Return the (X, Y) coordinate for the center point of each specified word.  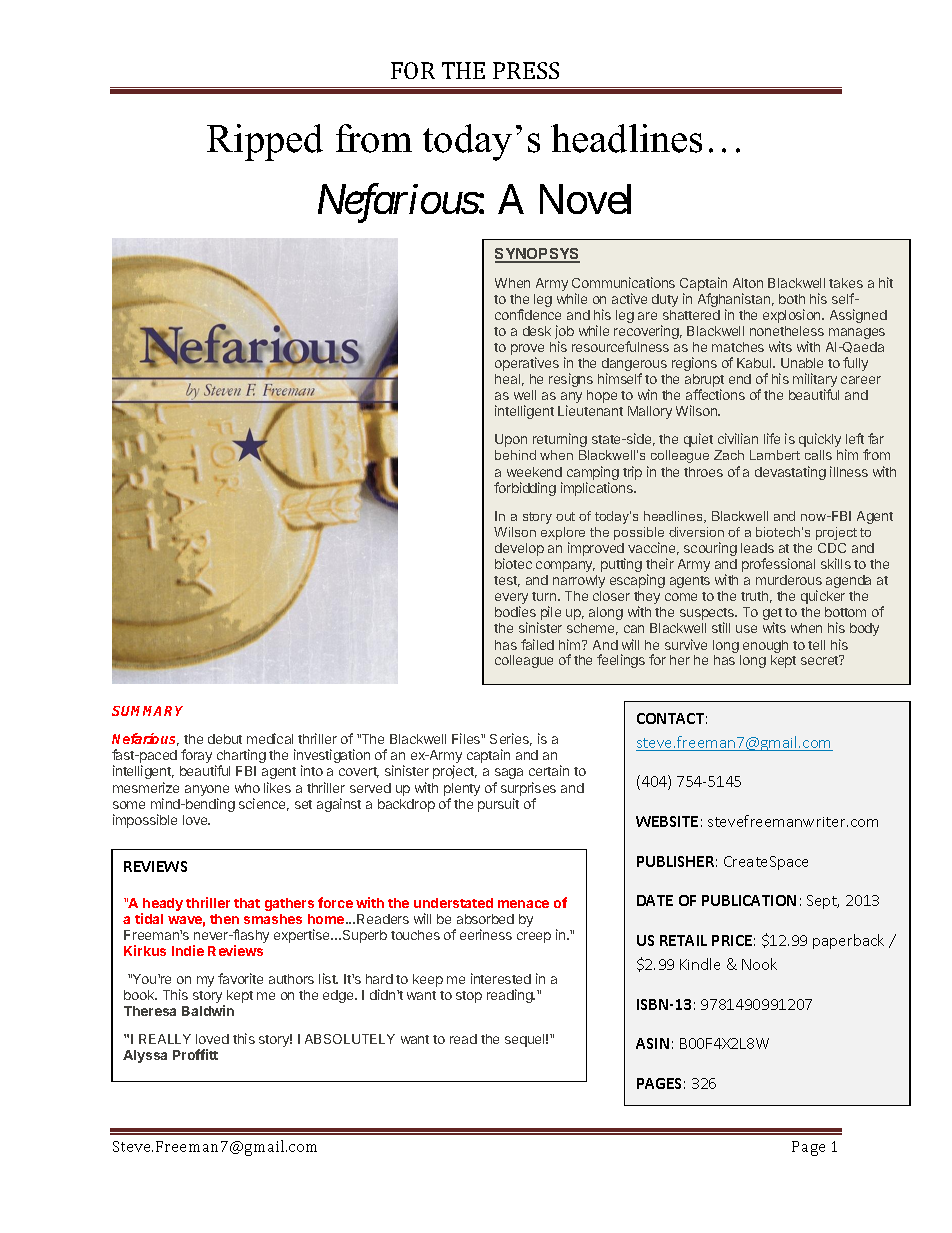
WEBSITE (667, 821)
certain (549, 770)
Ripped (265, 142)
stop (469, 997)
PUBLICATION (749, 900)
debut (225, 739)
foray (196, 756)
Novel (585, 199)
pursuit (498, 805)
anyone (207, 790)
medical (270, 738)
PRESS (526, 70)
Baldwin (208, 1010)
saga (509, 773)
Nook (759, 964)
